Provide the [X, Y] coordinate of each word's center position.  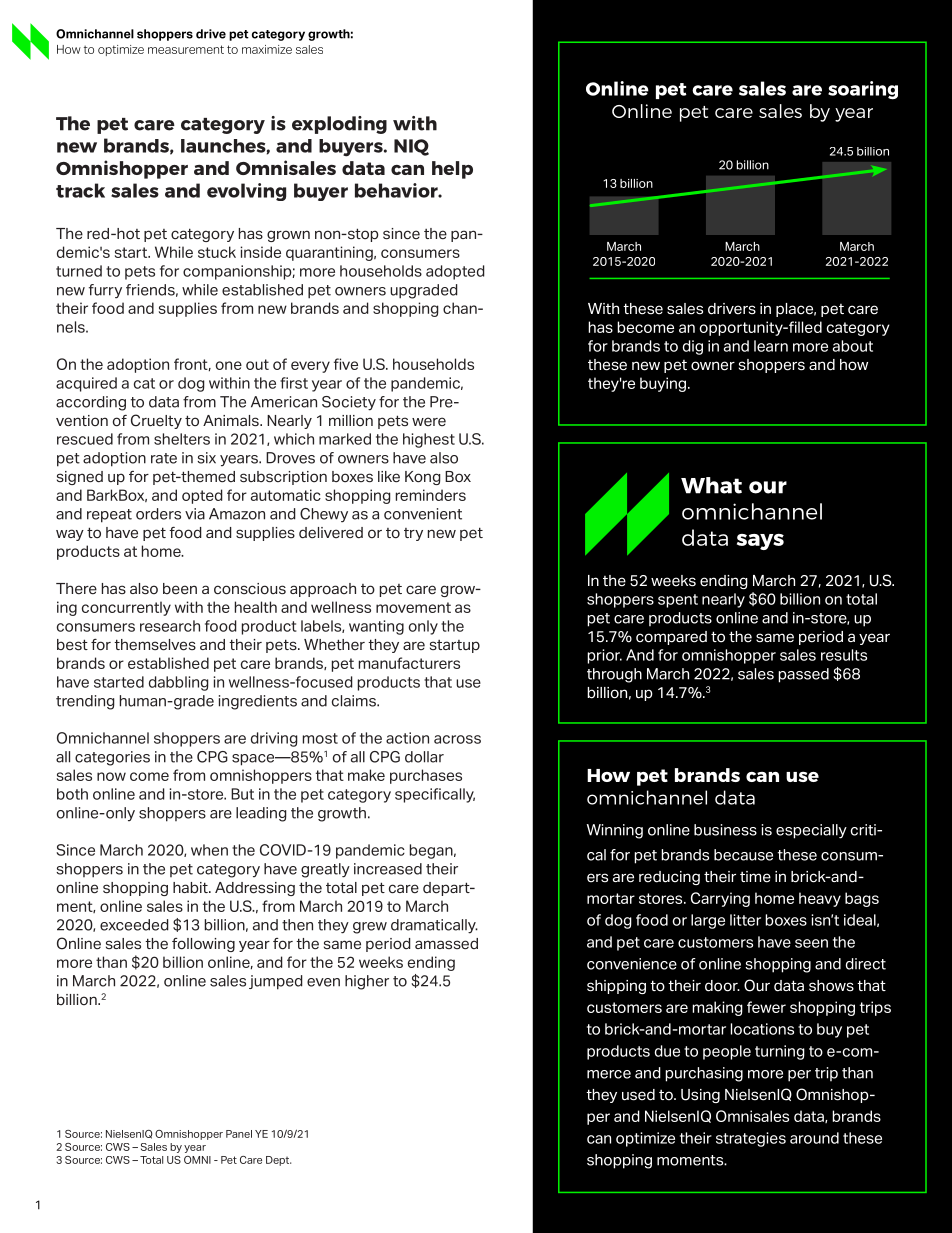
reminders [431, 495]
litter [745, 920]
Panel [239, 1134]
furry [105, 291]
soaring [863, 90]
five [346, 364]
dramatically [434, 926]
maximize [267, 49]
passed [803, 675]
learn [771, 346]
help [452, 170]
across [457, 739]
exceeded [134, 925]
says [760, 542]
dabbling [179, 683]
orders [158, 514]
